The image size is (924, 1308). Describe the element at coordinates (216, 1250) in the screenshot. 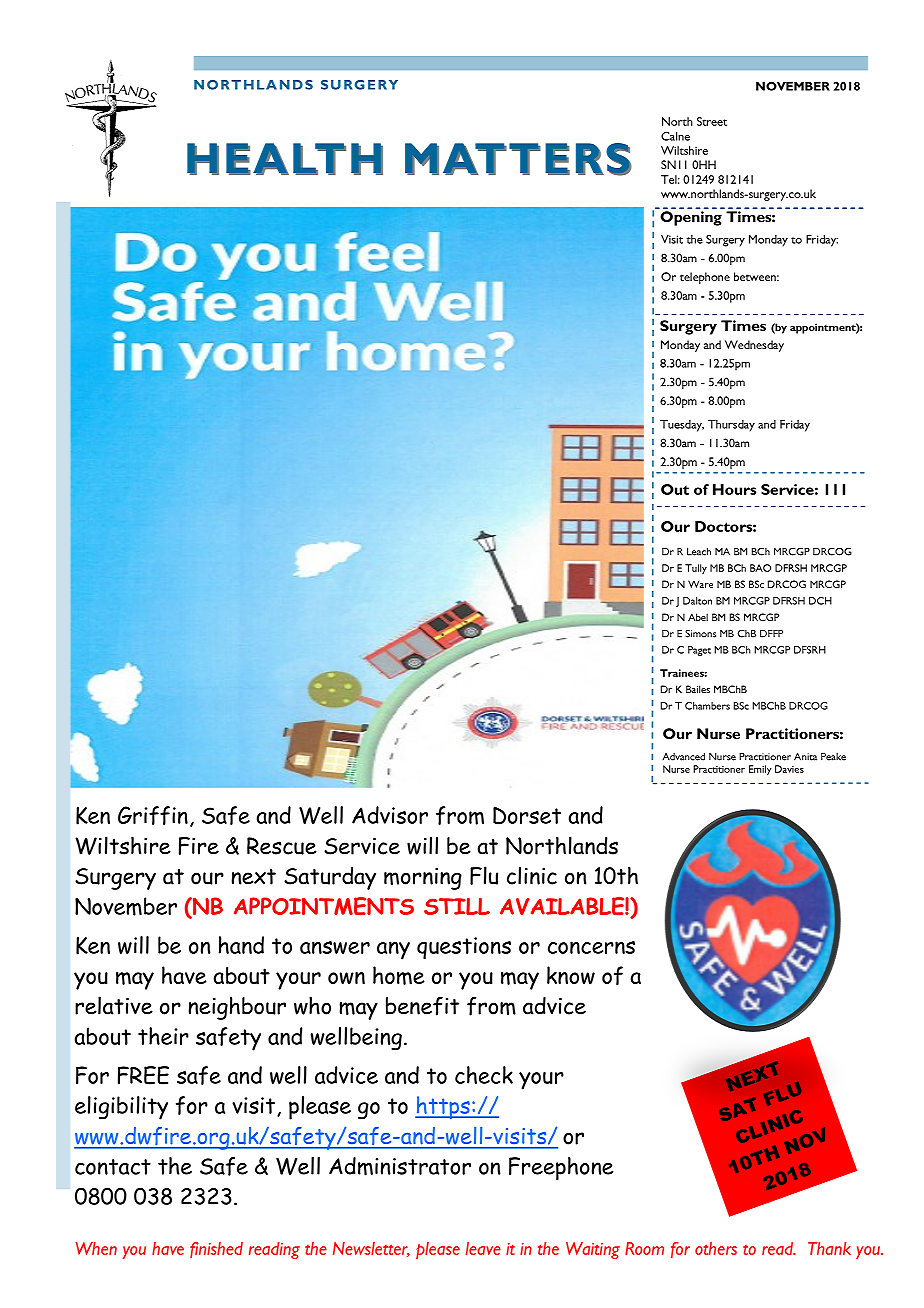

I see `finished` at that location.
